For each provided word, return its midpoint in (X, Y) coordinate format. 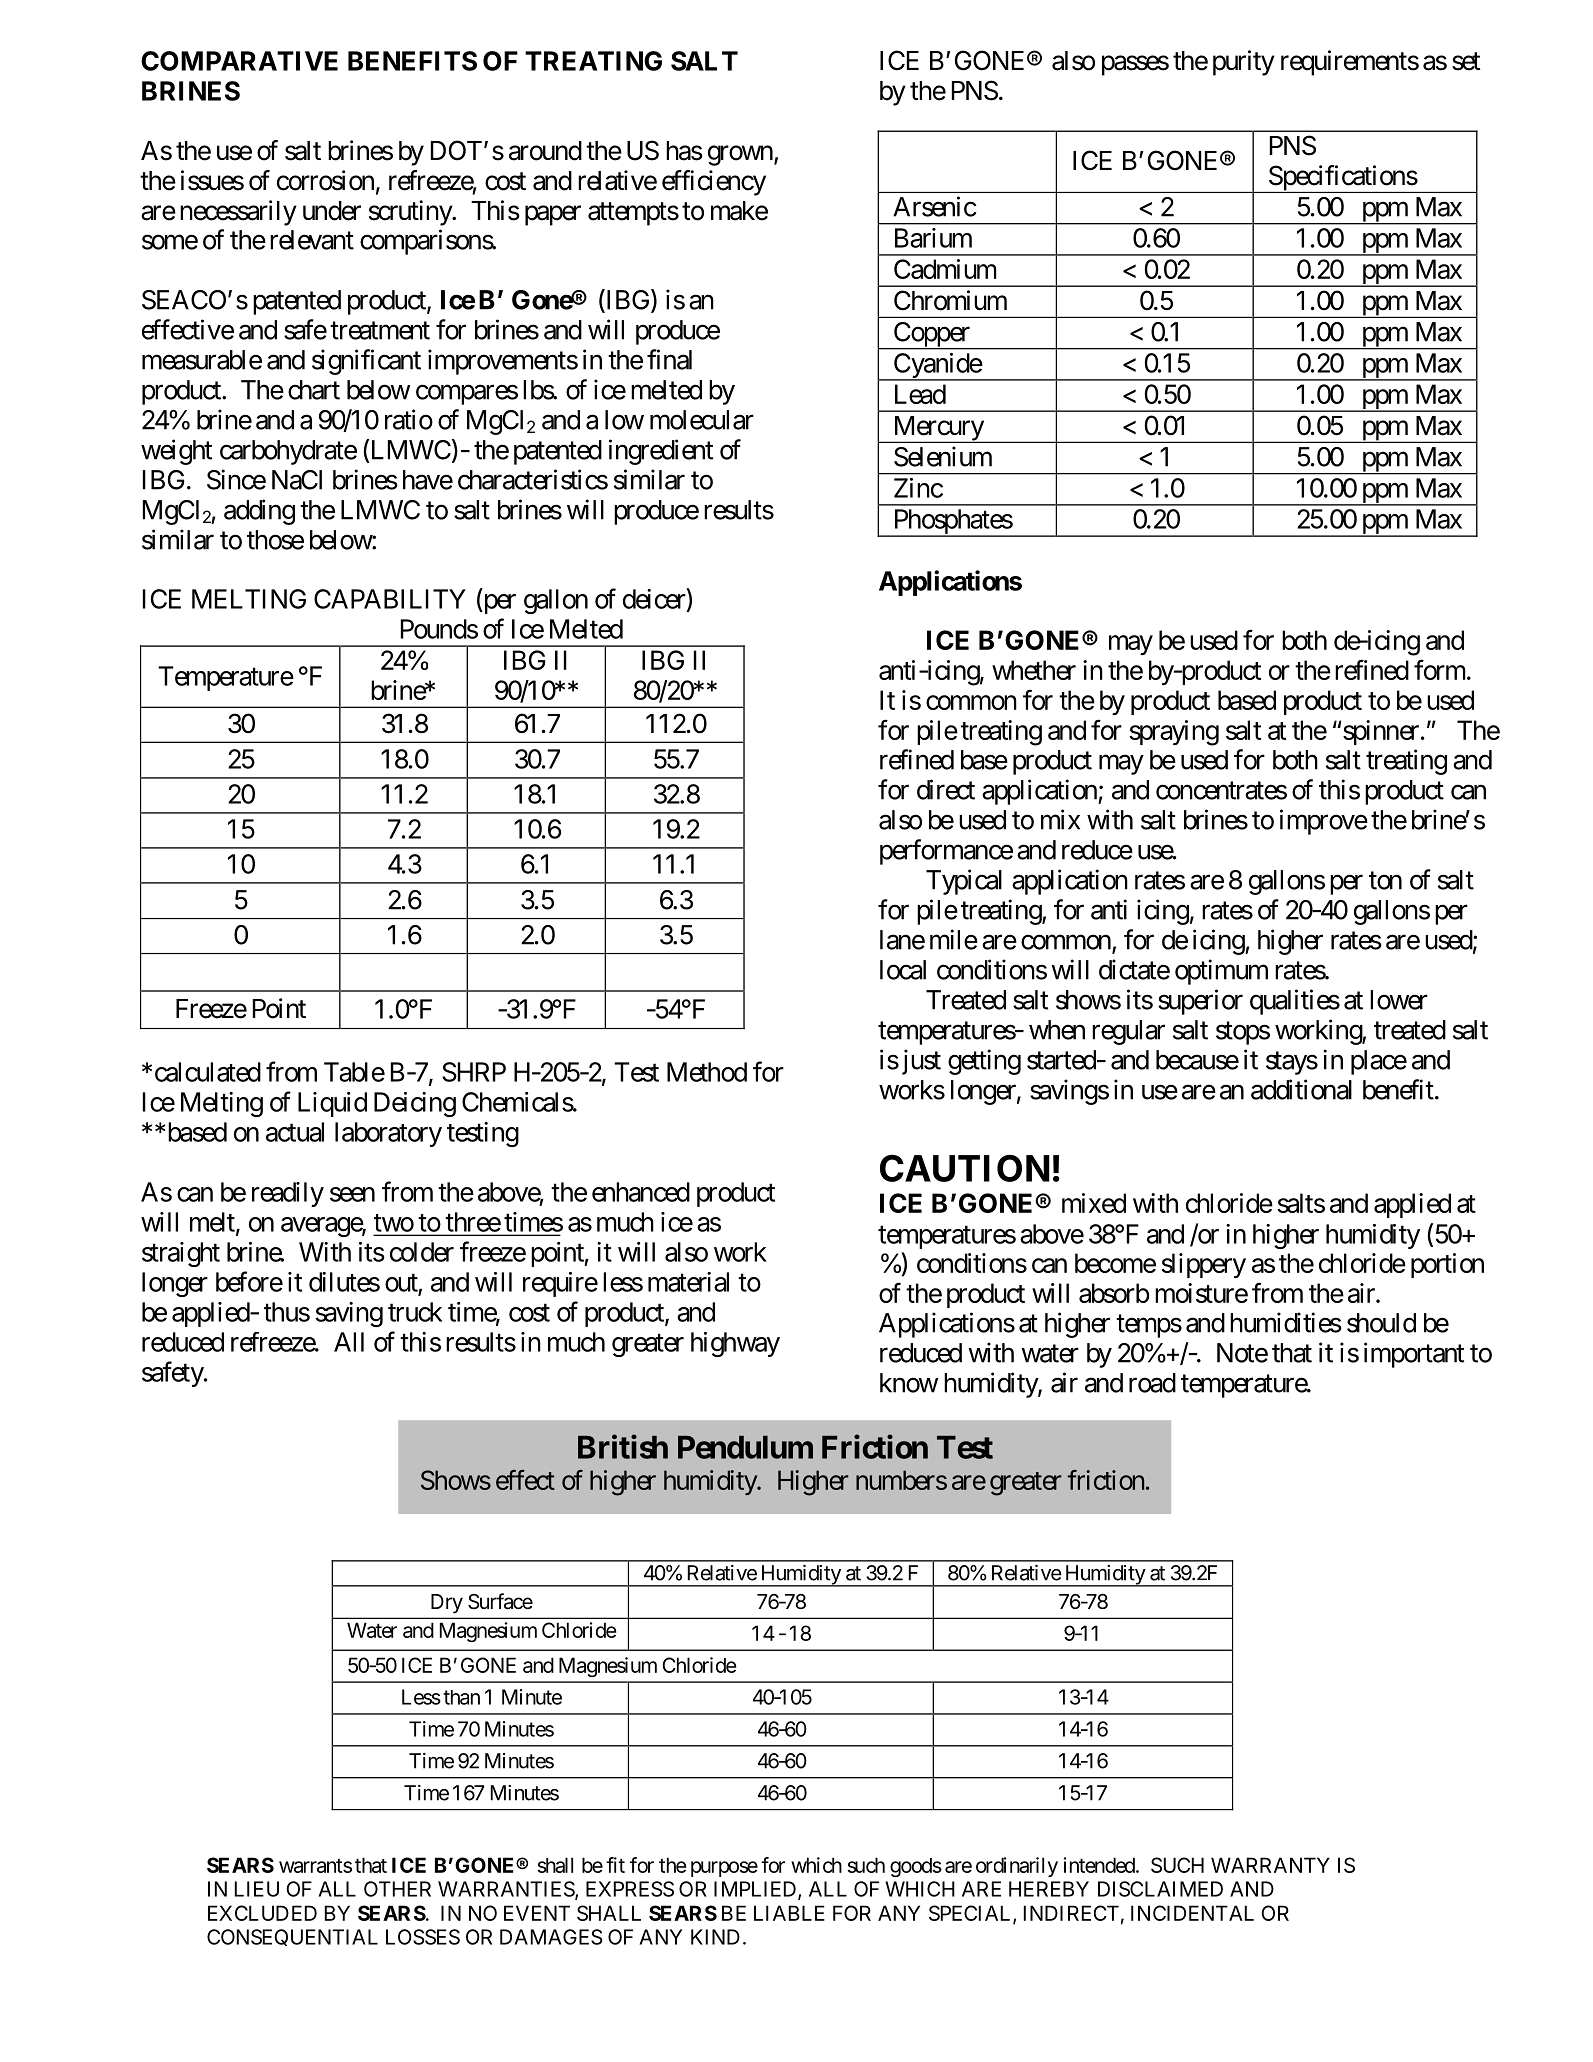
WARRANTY (1270, 1865)
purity (1244, 63)
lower (1399, 1000)
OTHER (397, 1889)
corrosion (325, 180)
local (903, 970)
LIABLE (789, 1913)
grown (740, 155)
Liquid (332, 1104)
